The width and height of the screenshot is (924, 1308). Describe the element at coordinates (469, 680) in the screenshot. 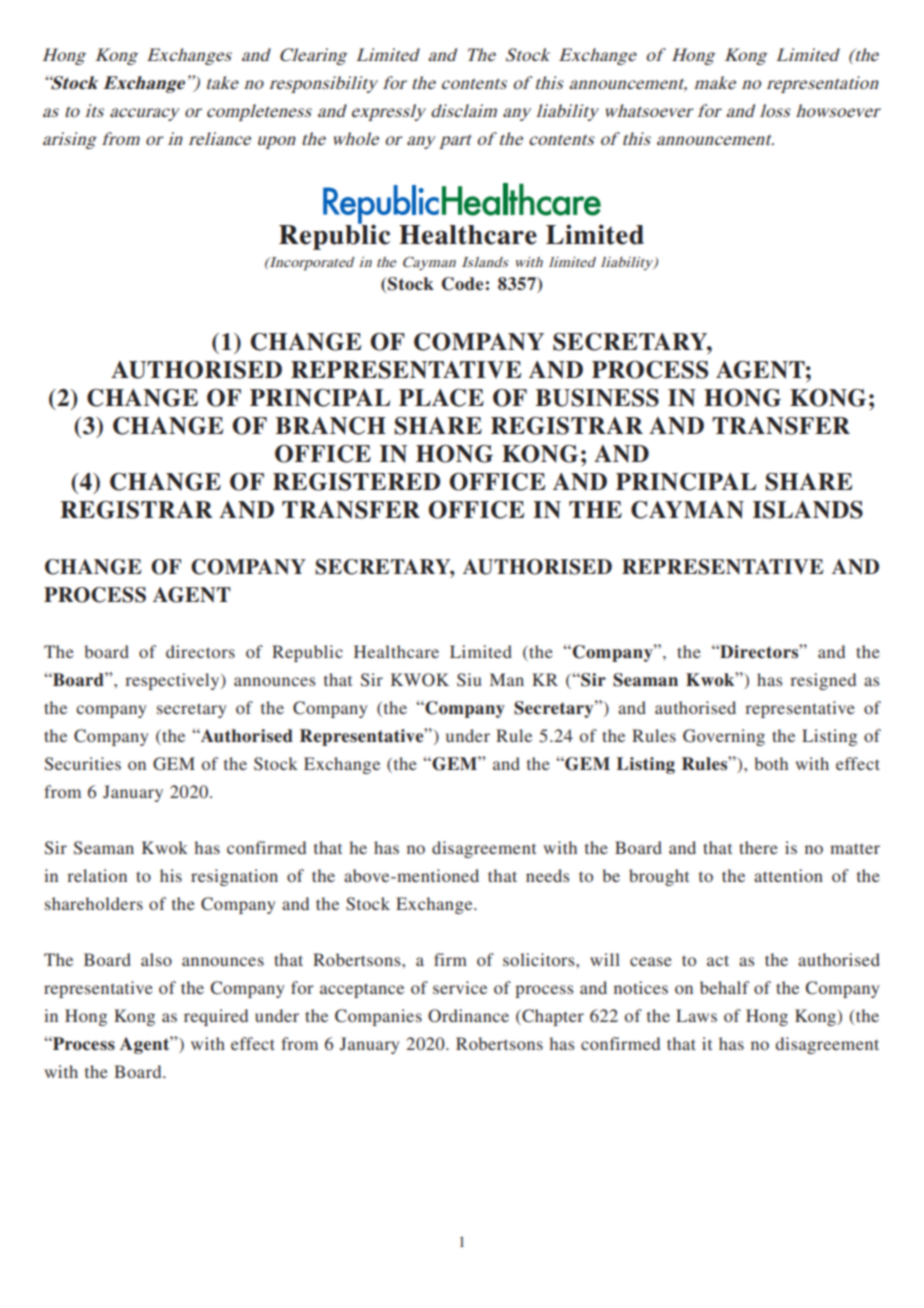

I see `Siu` at that location.
